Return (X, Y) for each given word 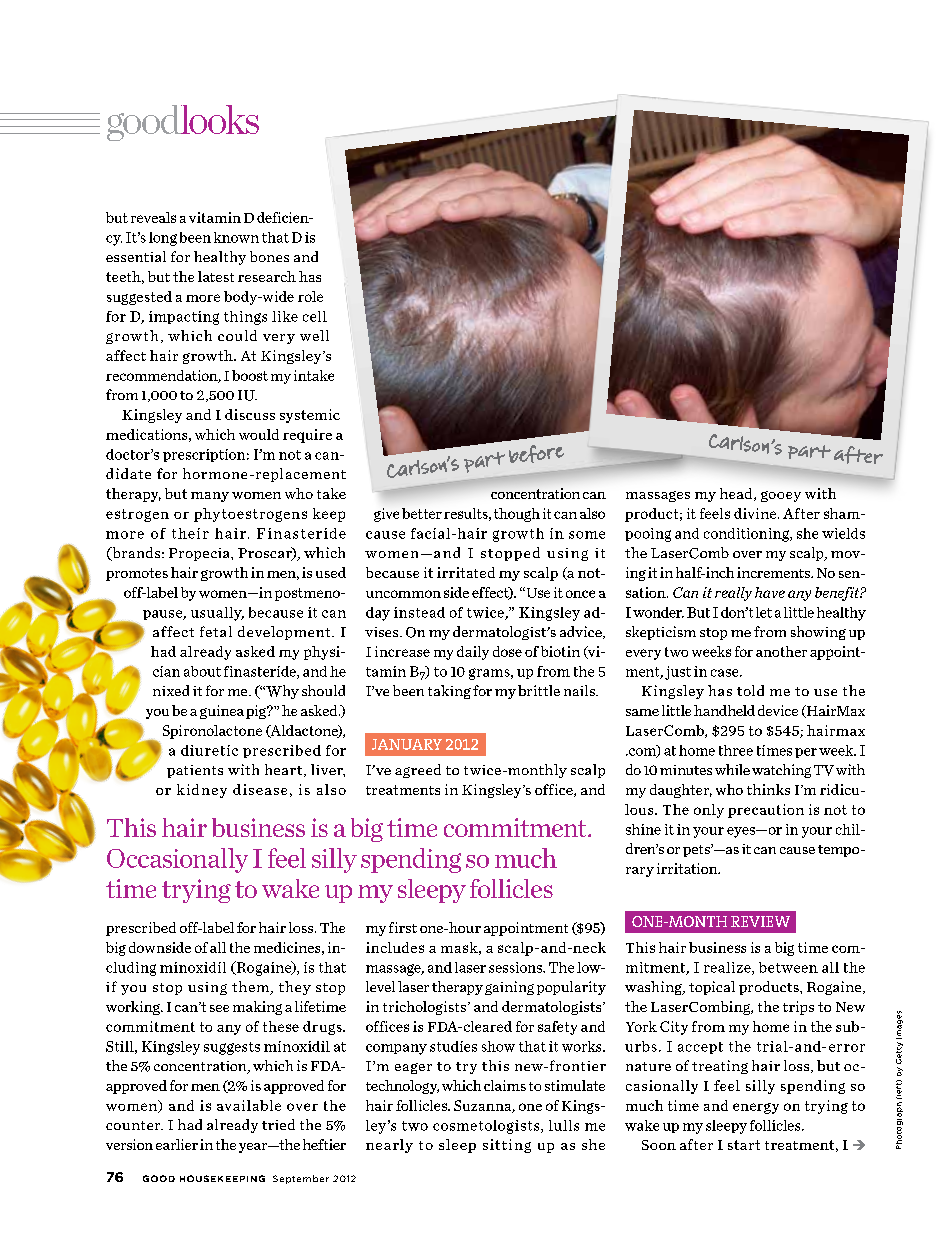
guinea (222, 712)
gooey (781, 496)
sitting (507, 1146)
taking (449, 692)
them (251, 988)
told (750, 690)
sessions (516, 967)
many (210, 497)
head (737, 494)
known (236, 237)
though (517, 515)
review (760, 921)
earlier (177, 1144)
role (310, 296)
